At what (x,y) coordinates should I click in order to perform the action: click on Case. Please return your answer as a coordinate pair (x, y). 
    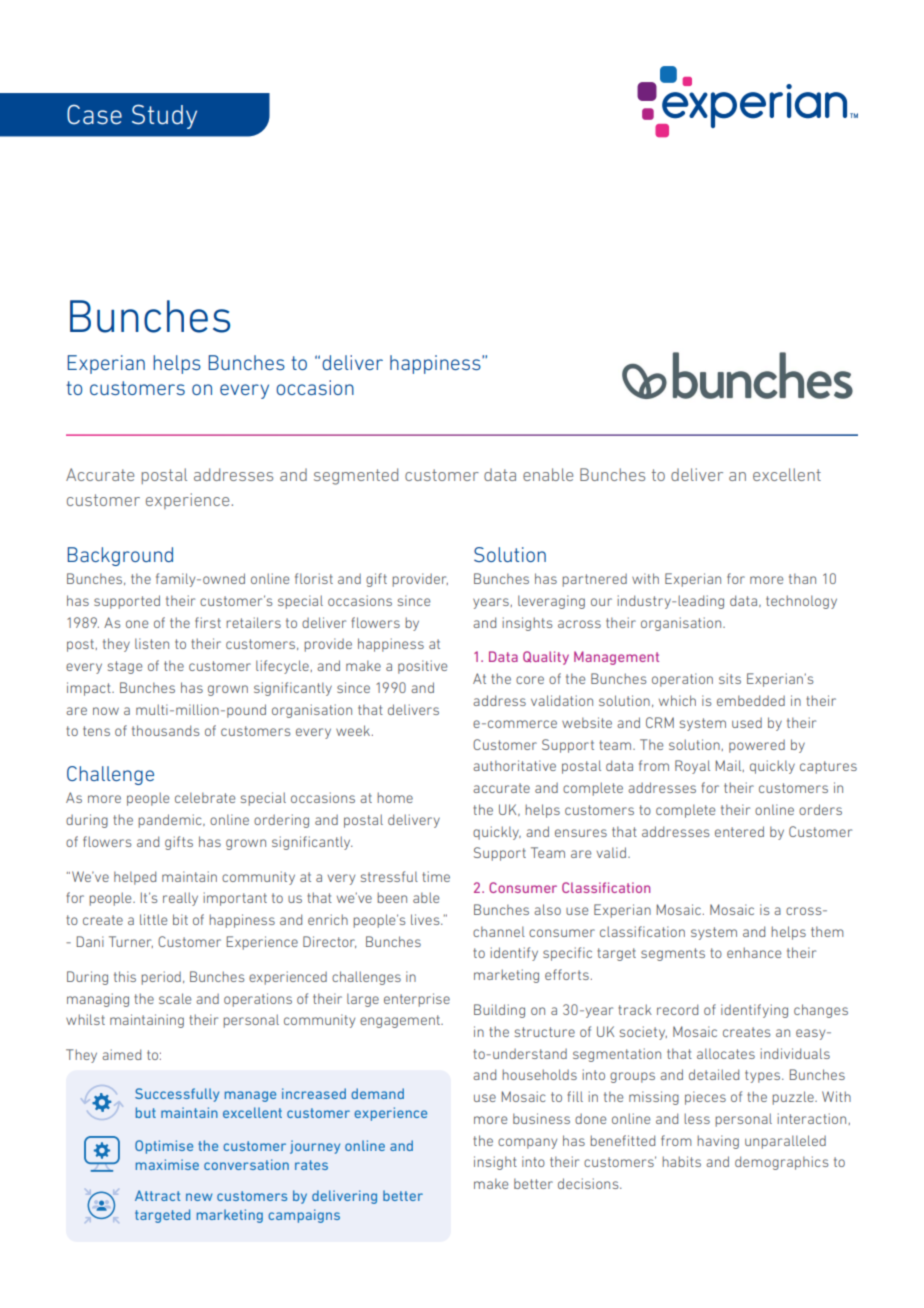
    Looking at the image, I should click on (94, 114).
